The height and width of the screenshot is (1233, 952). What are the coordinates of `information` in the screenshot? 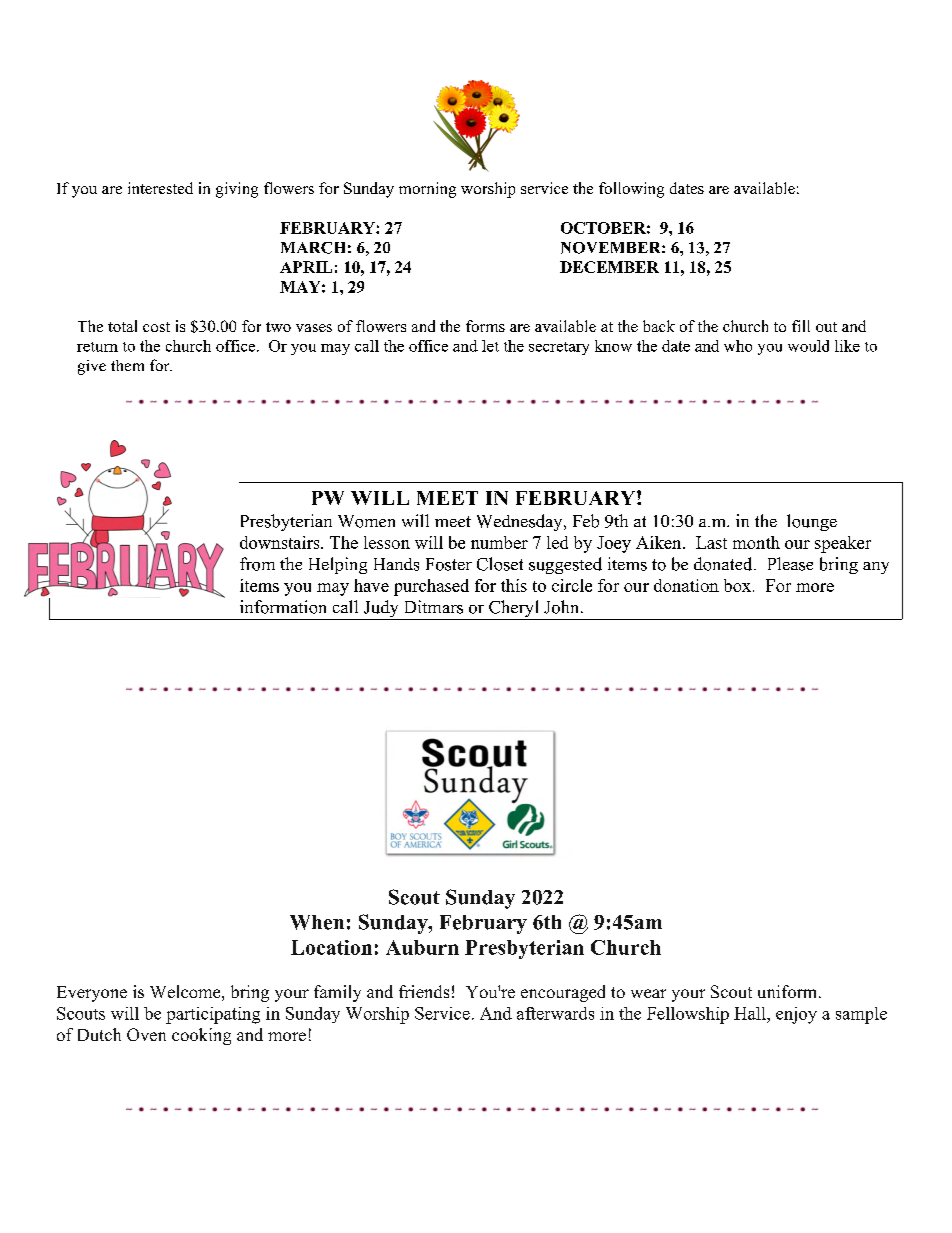 It's located at (283, 607).
